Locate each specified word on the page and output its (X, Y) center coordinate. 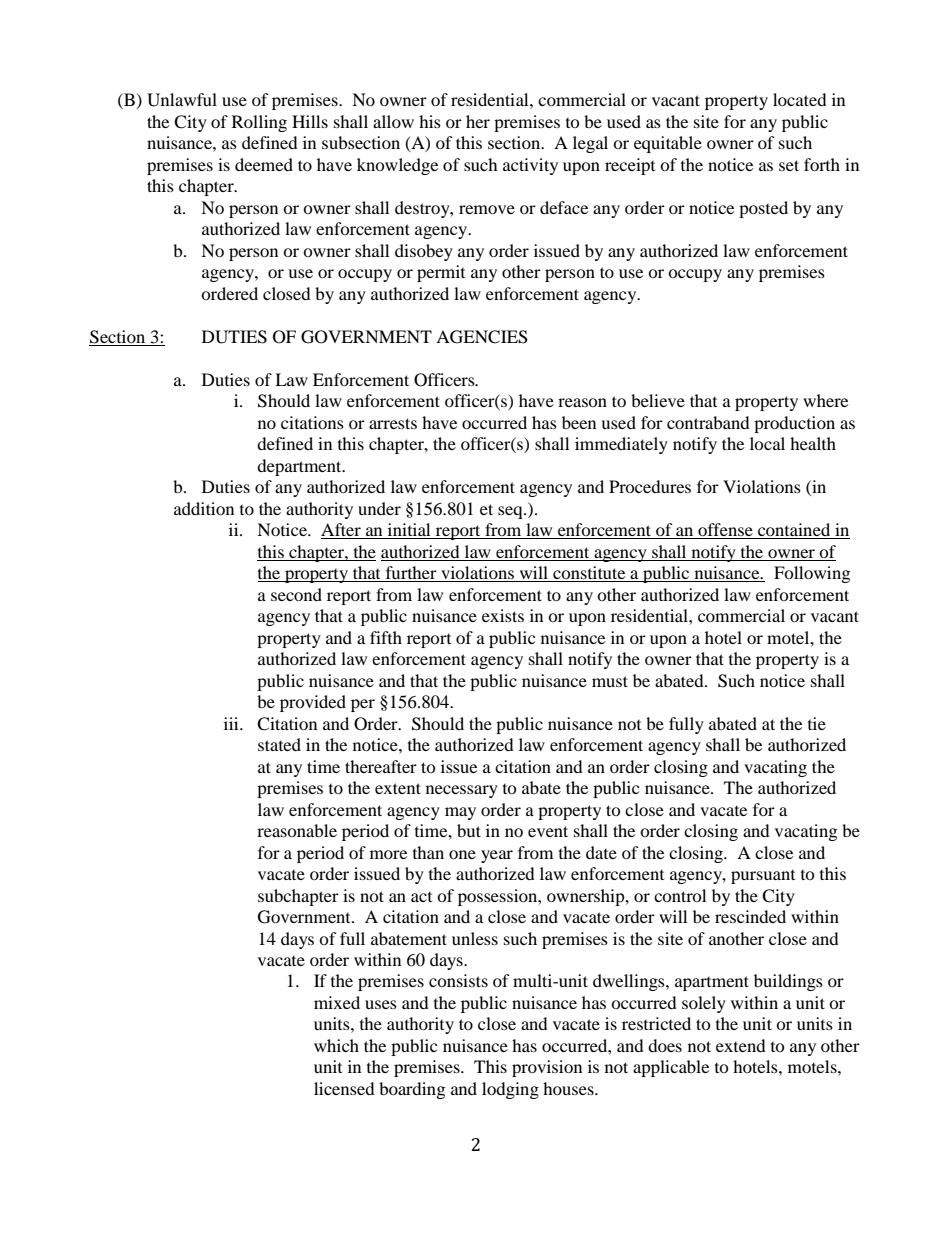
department (300, 467)
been (579, 422)
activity (530, 166)
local (767, 443)
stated (279, 744)
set (789, 165)
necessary (462, 791)
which (336, 1045)
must (610, 681)
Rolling (259, 123)
